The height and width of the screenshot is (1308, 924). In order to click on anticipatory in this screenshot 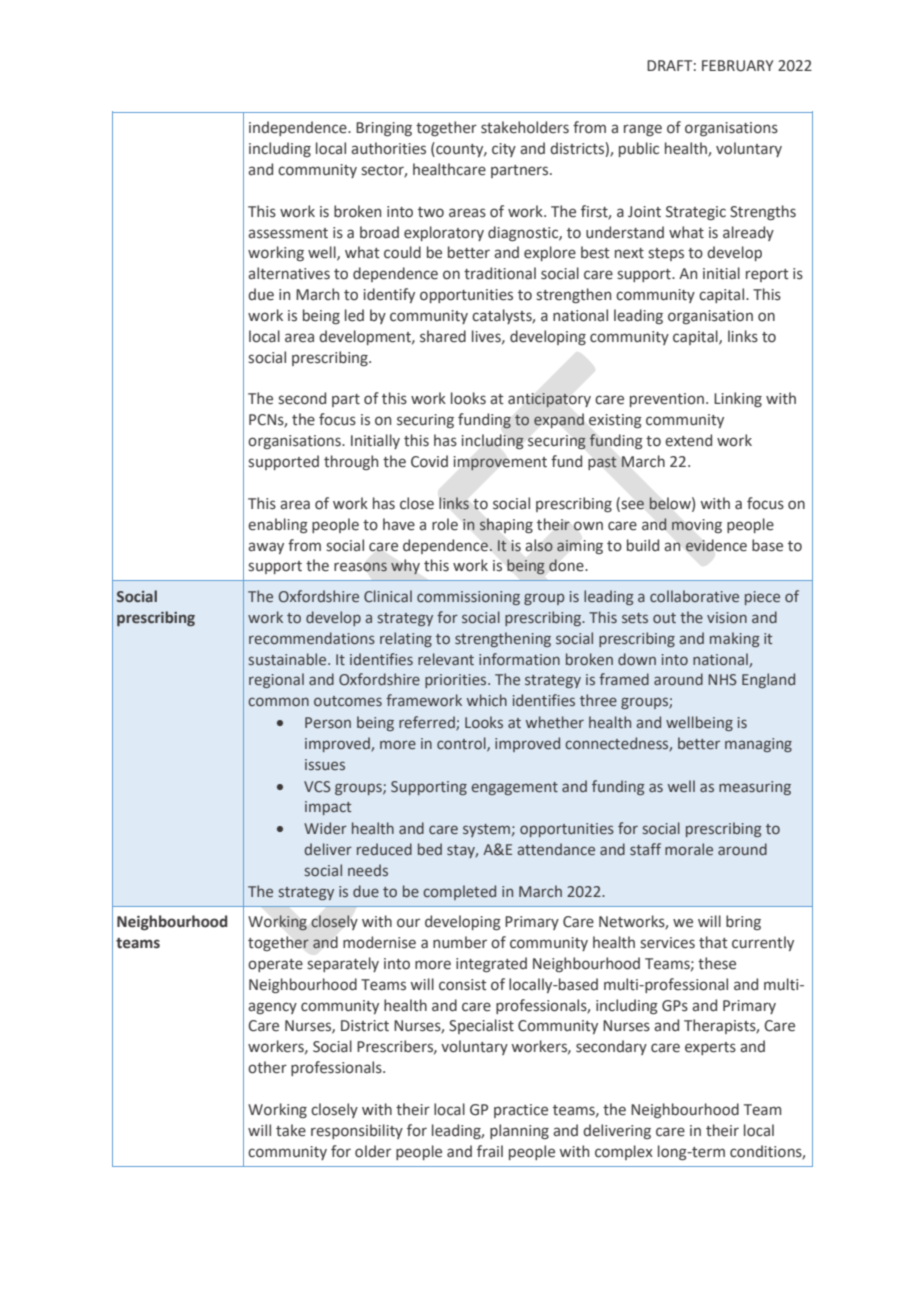, I will do `click(549, 400)`.
